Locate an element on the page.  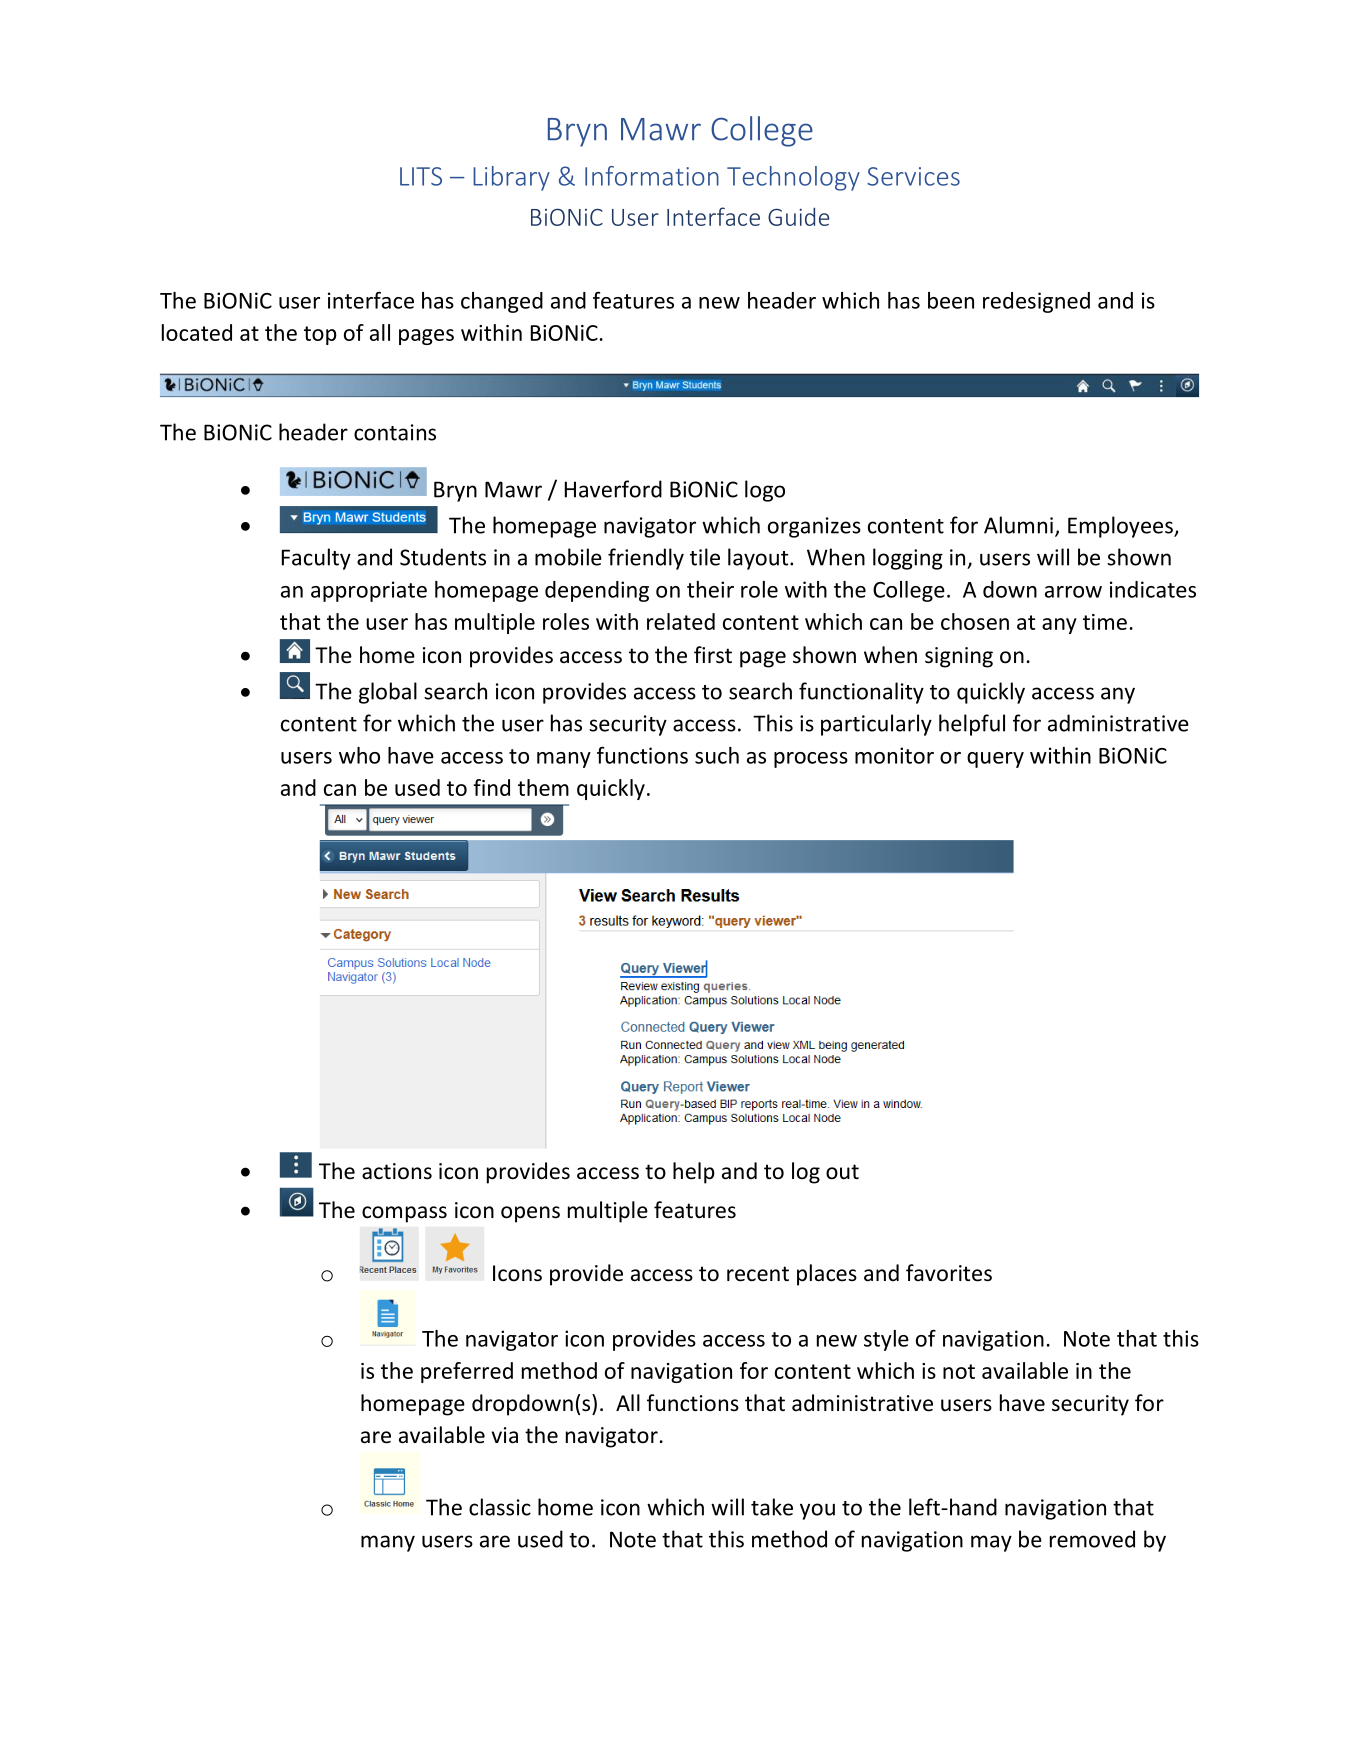
contains is located at coordinates (395, 432).
